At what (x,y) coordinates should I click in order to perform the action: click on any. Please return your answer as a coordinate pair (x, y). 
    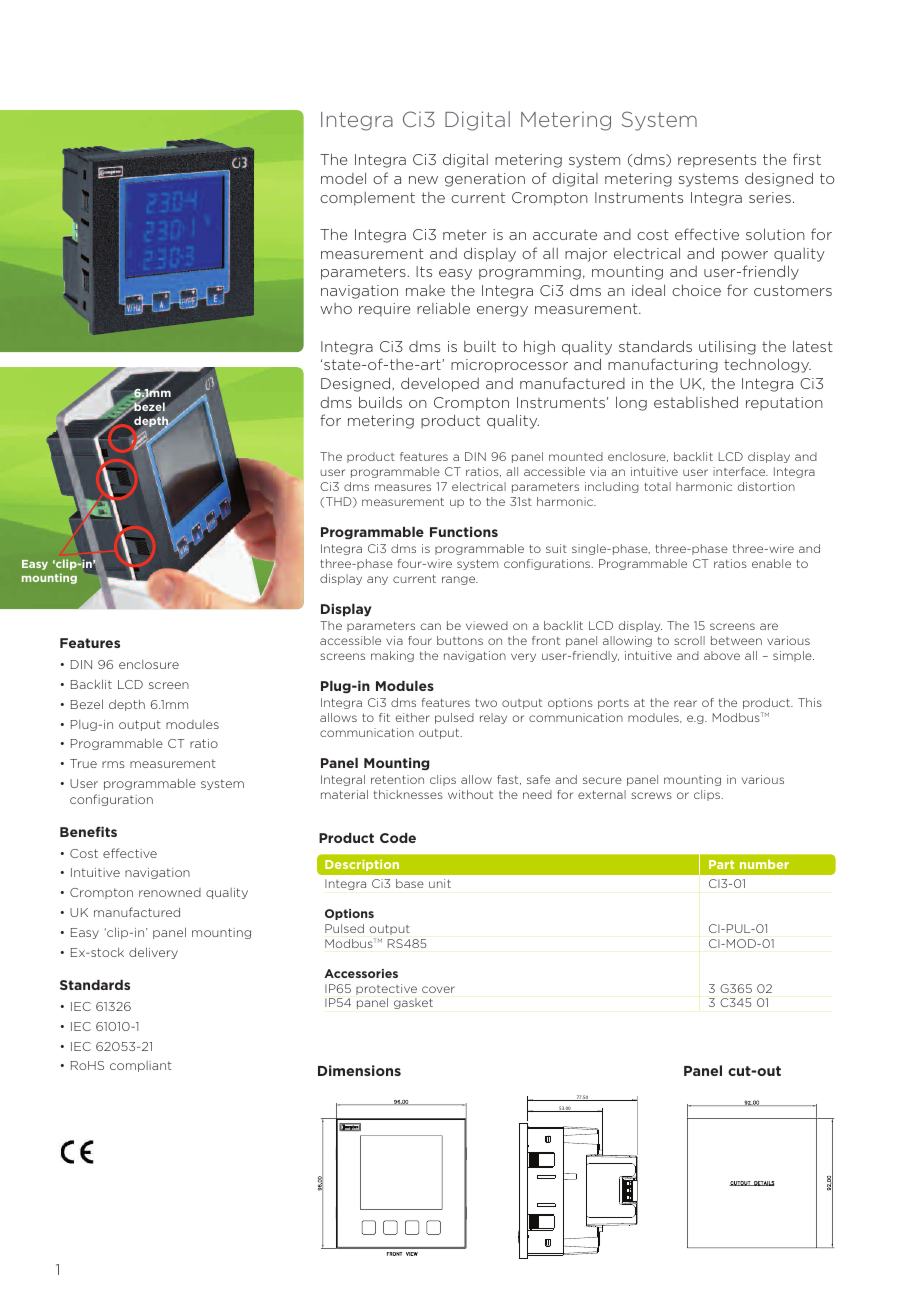
    Looking at the image, I should click on (377, 580).
